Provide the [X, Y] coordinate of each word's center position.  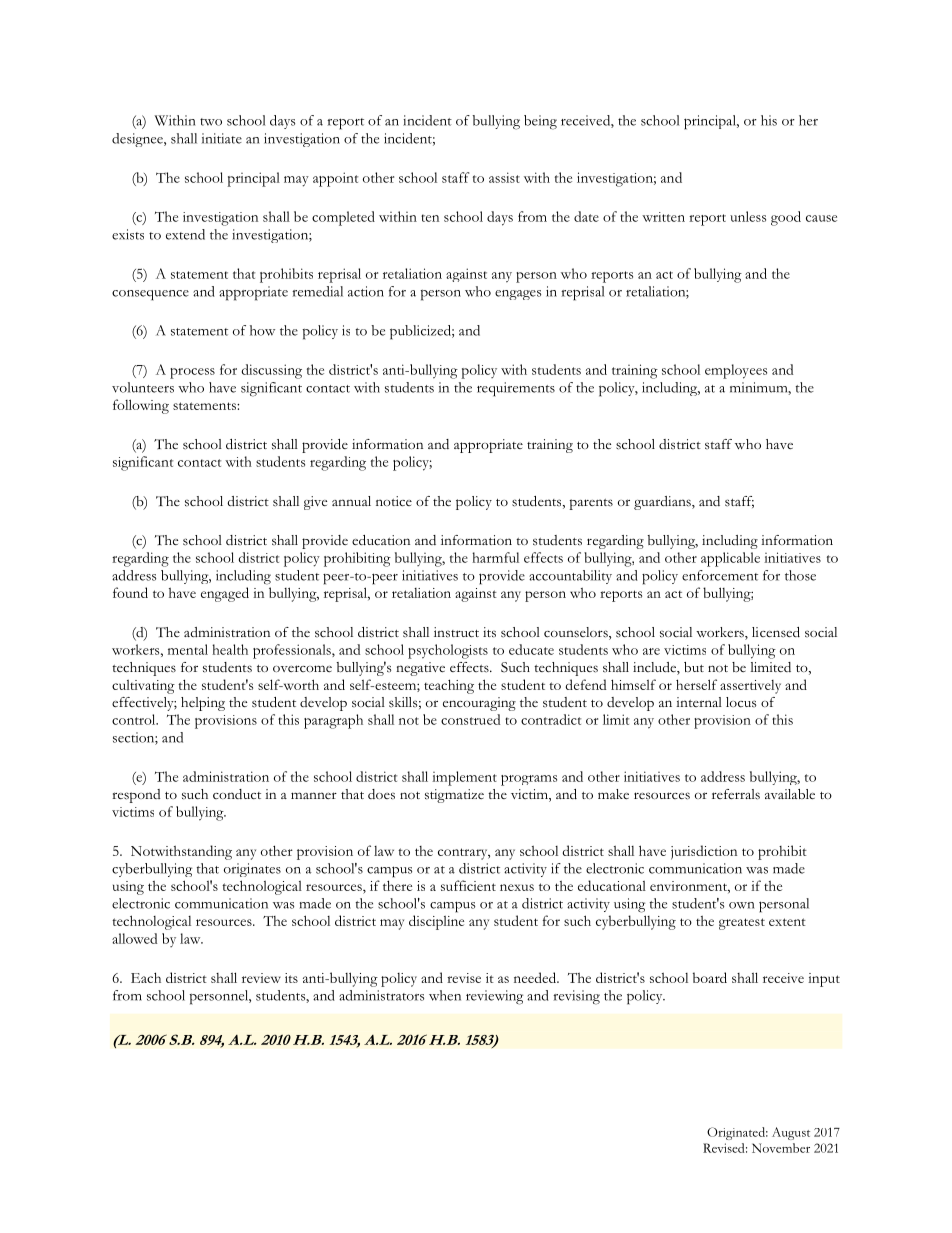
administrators [381, 995]
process [192, 373]
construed [470, 719]
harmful [495, 557]
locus [741, 702]
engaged [225, 594]
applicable [730, 559]
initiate [222, 138]
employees [736, 371]
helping [203, 704]
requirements [516, 389]
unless [748, 216]
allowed [134, 938]
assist [504, 177]
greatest [742, 924]
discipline [436, 922]
